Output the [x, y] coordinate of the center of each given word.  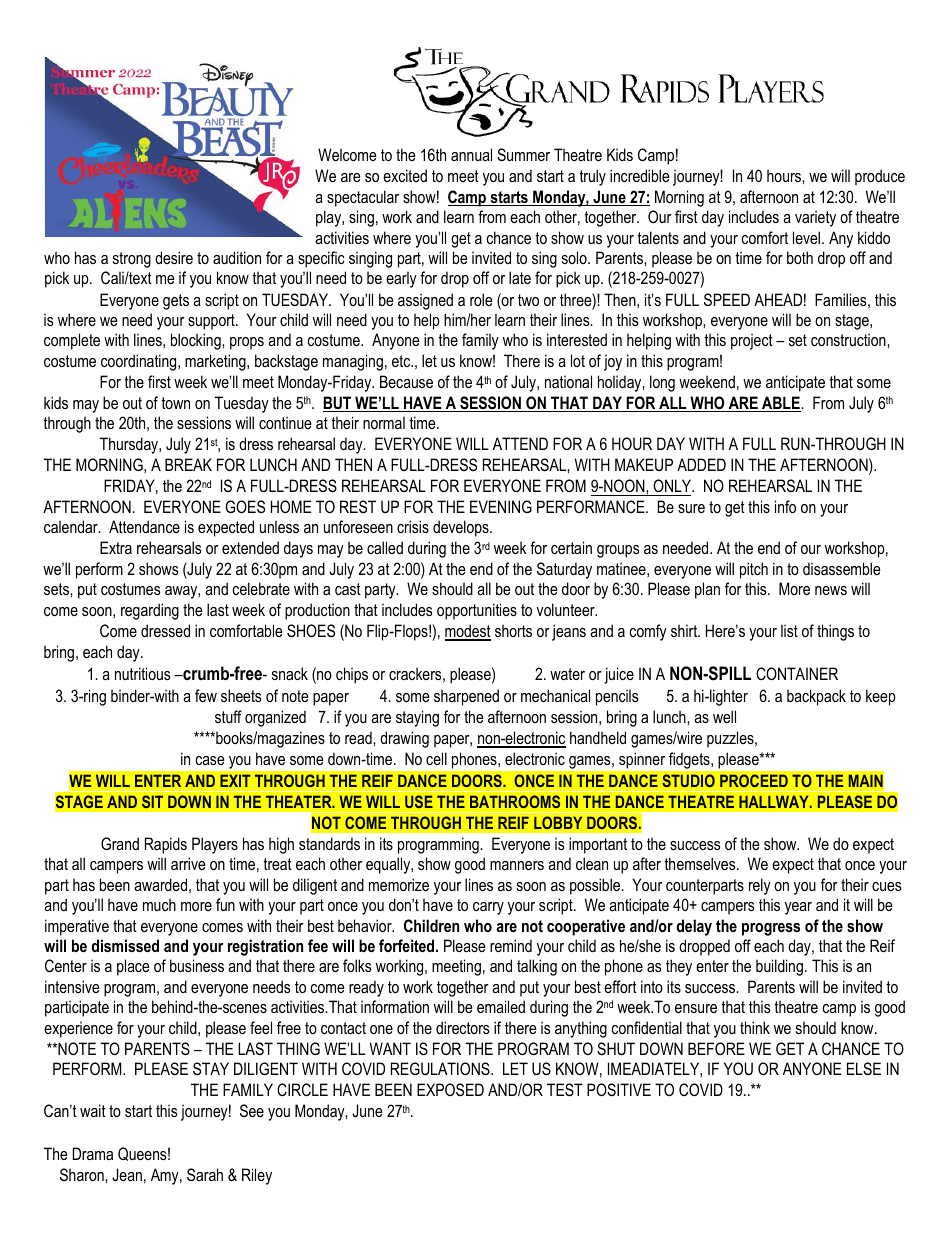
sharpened [466, 697]
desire [174, 257]
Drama [93, 1153]
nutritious [143, 673]
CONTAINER [797, 673]
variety [815, 218]
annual [471, 154]
